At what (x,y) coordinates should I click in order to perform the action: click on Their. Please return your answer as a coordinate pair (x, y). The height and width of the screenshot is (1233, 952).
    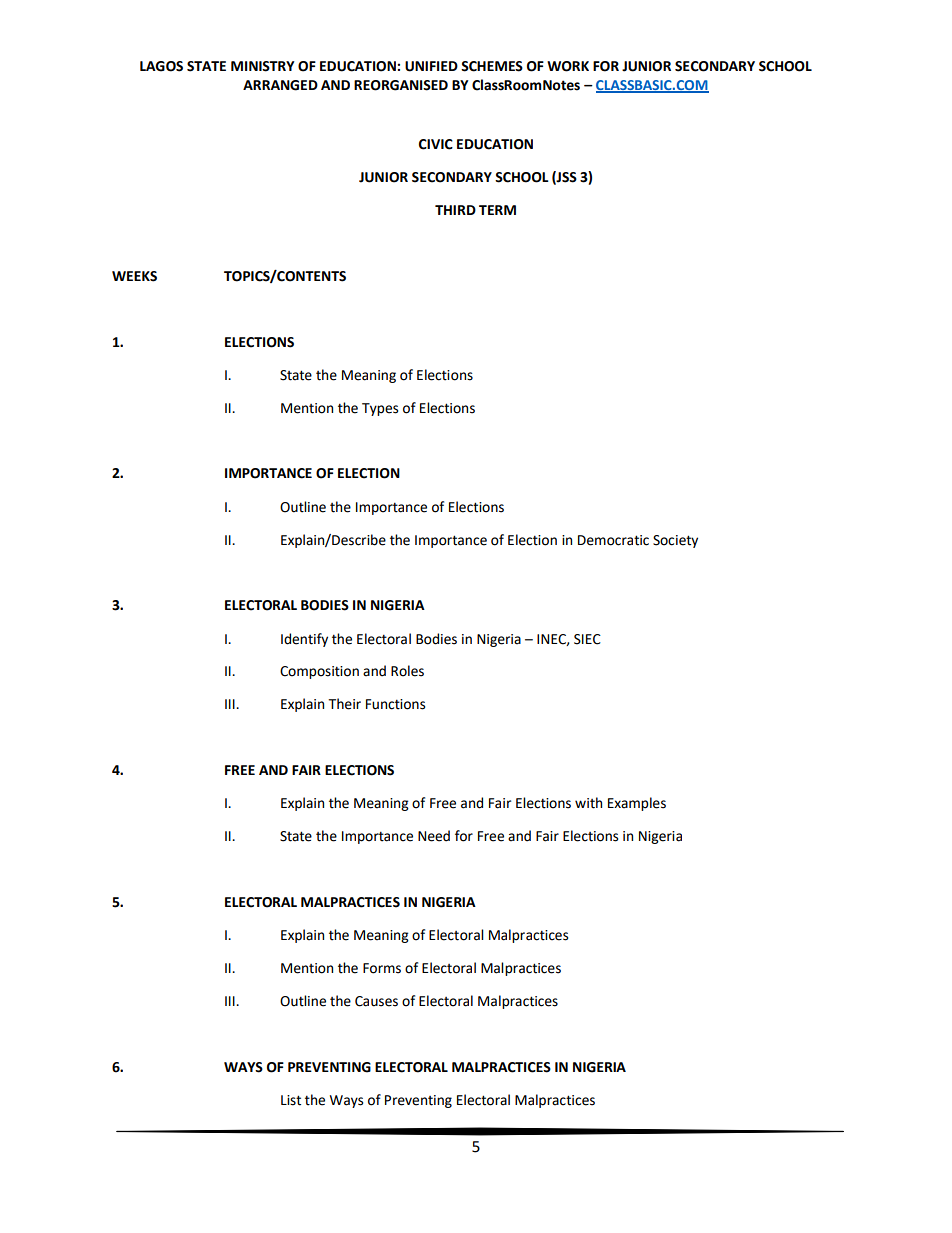
    Looking at the image, I should click on (344, 704).
